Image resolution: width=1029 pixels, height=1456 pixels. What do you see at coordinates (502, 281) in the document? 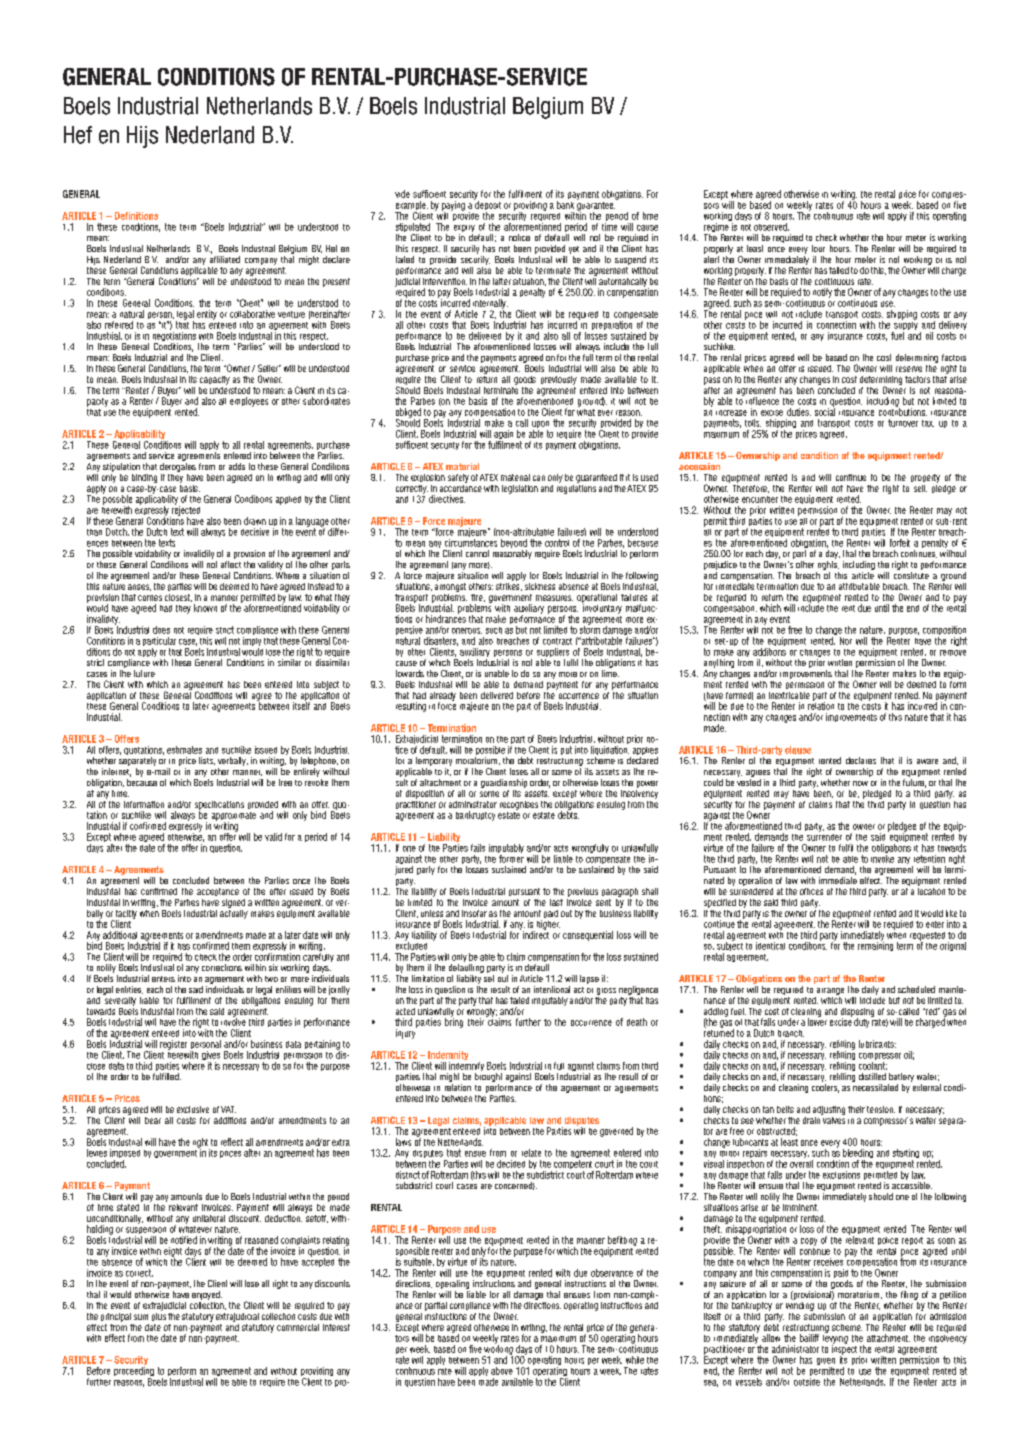
I see `latter` at bounding box center [502, 281].
